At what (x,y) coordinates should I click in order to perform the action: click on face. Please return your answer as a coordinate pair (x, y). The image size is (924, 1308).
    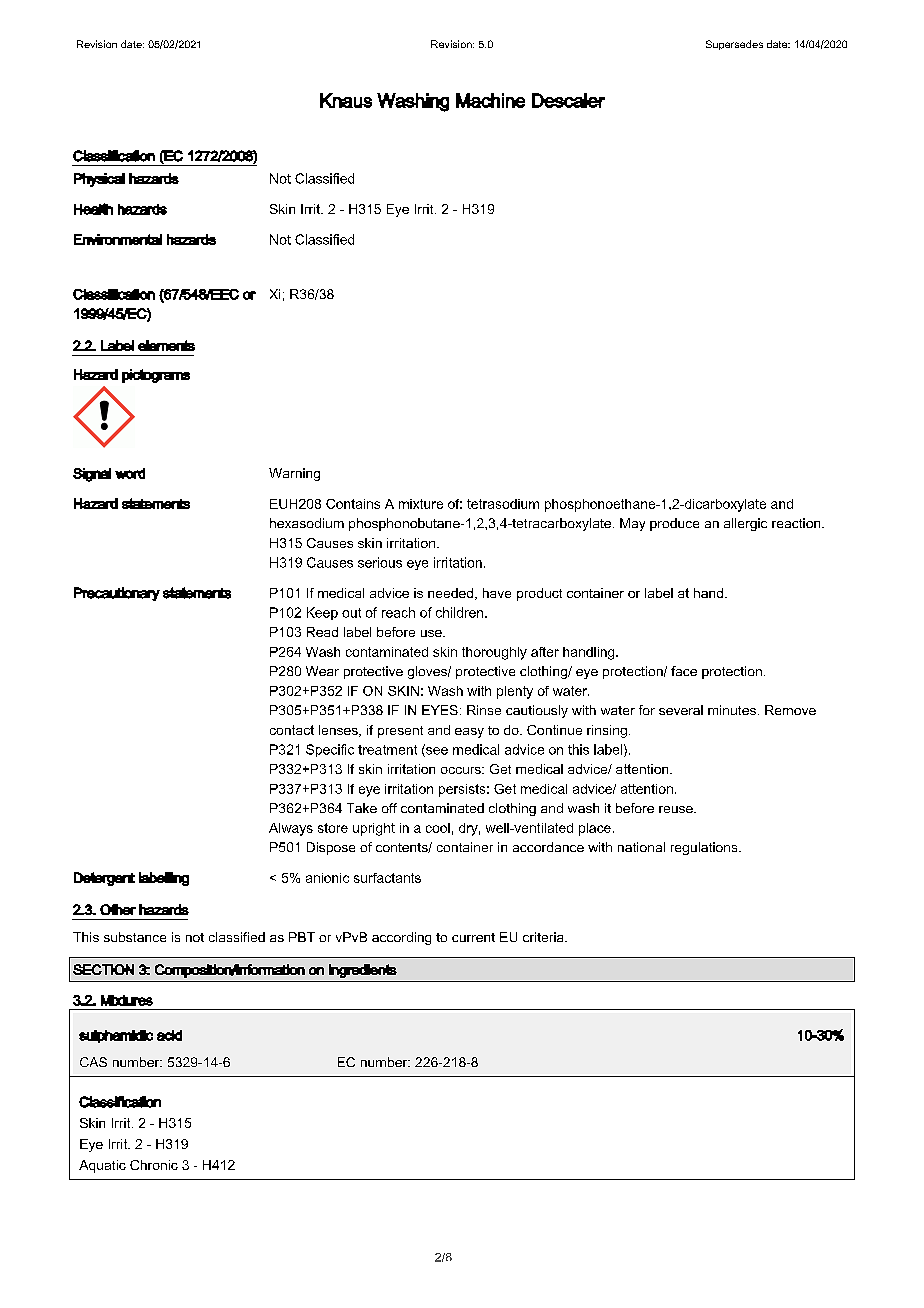
    Looking at the image, I should click on (684, 671).
